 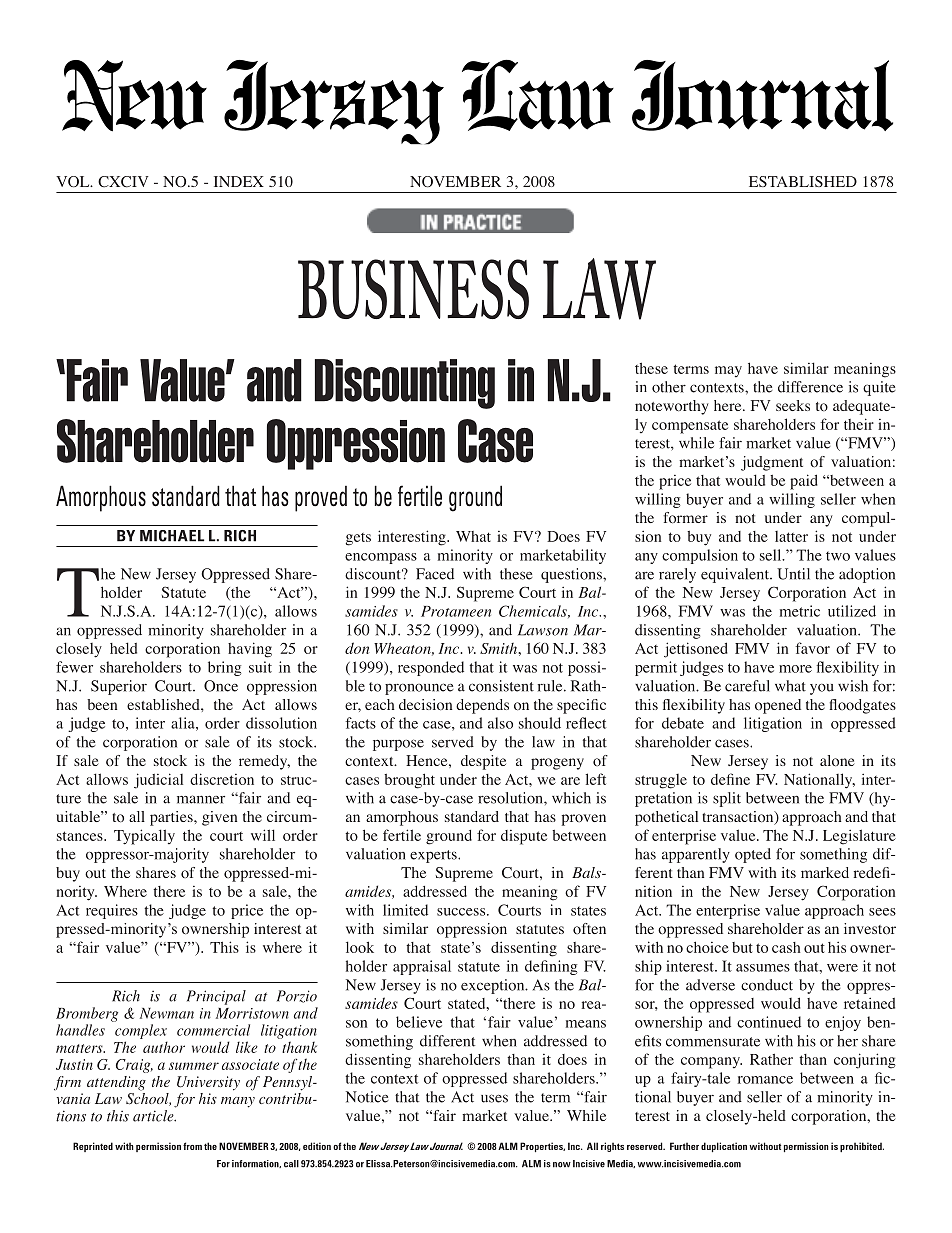 What do you see at coordinates (494, 1098) in the screenshot?
I see `uses` at bounding box center [494, 1098].
